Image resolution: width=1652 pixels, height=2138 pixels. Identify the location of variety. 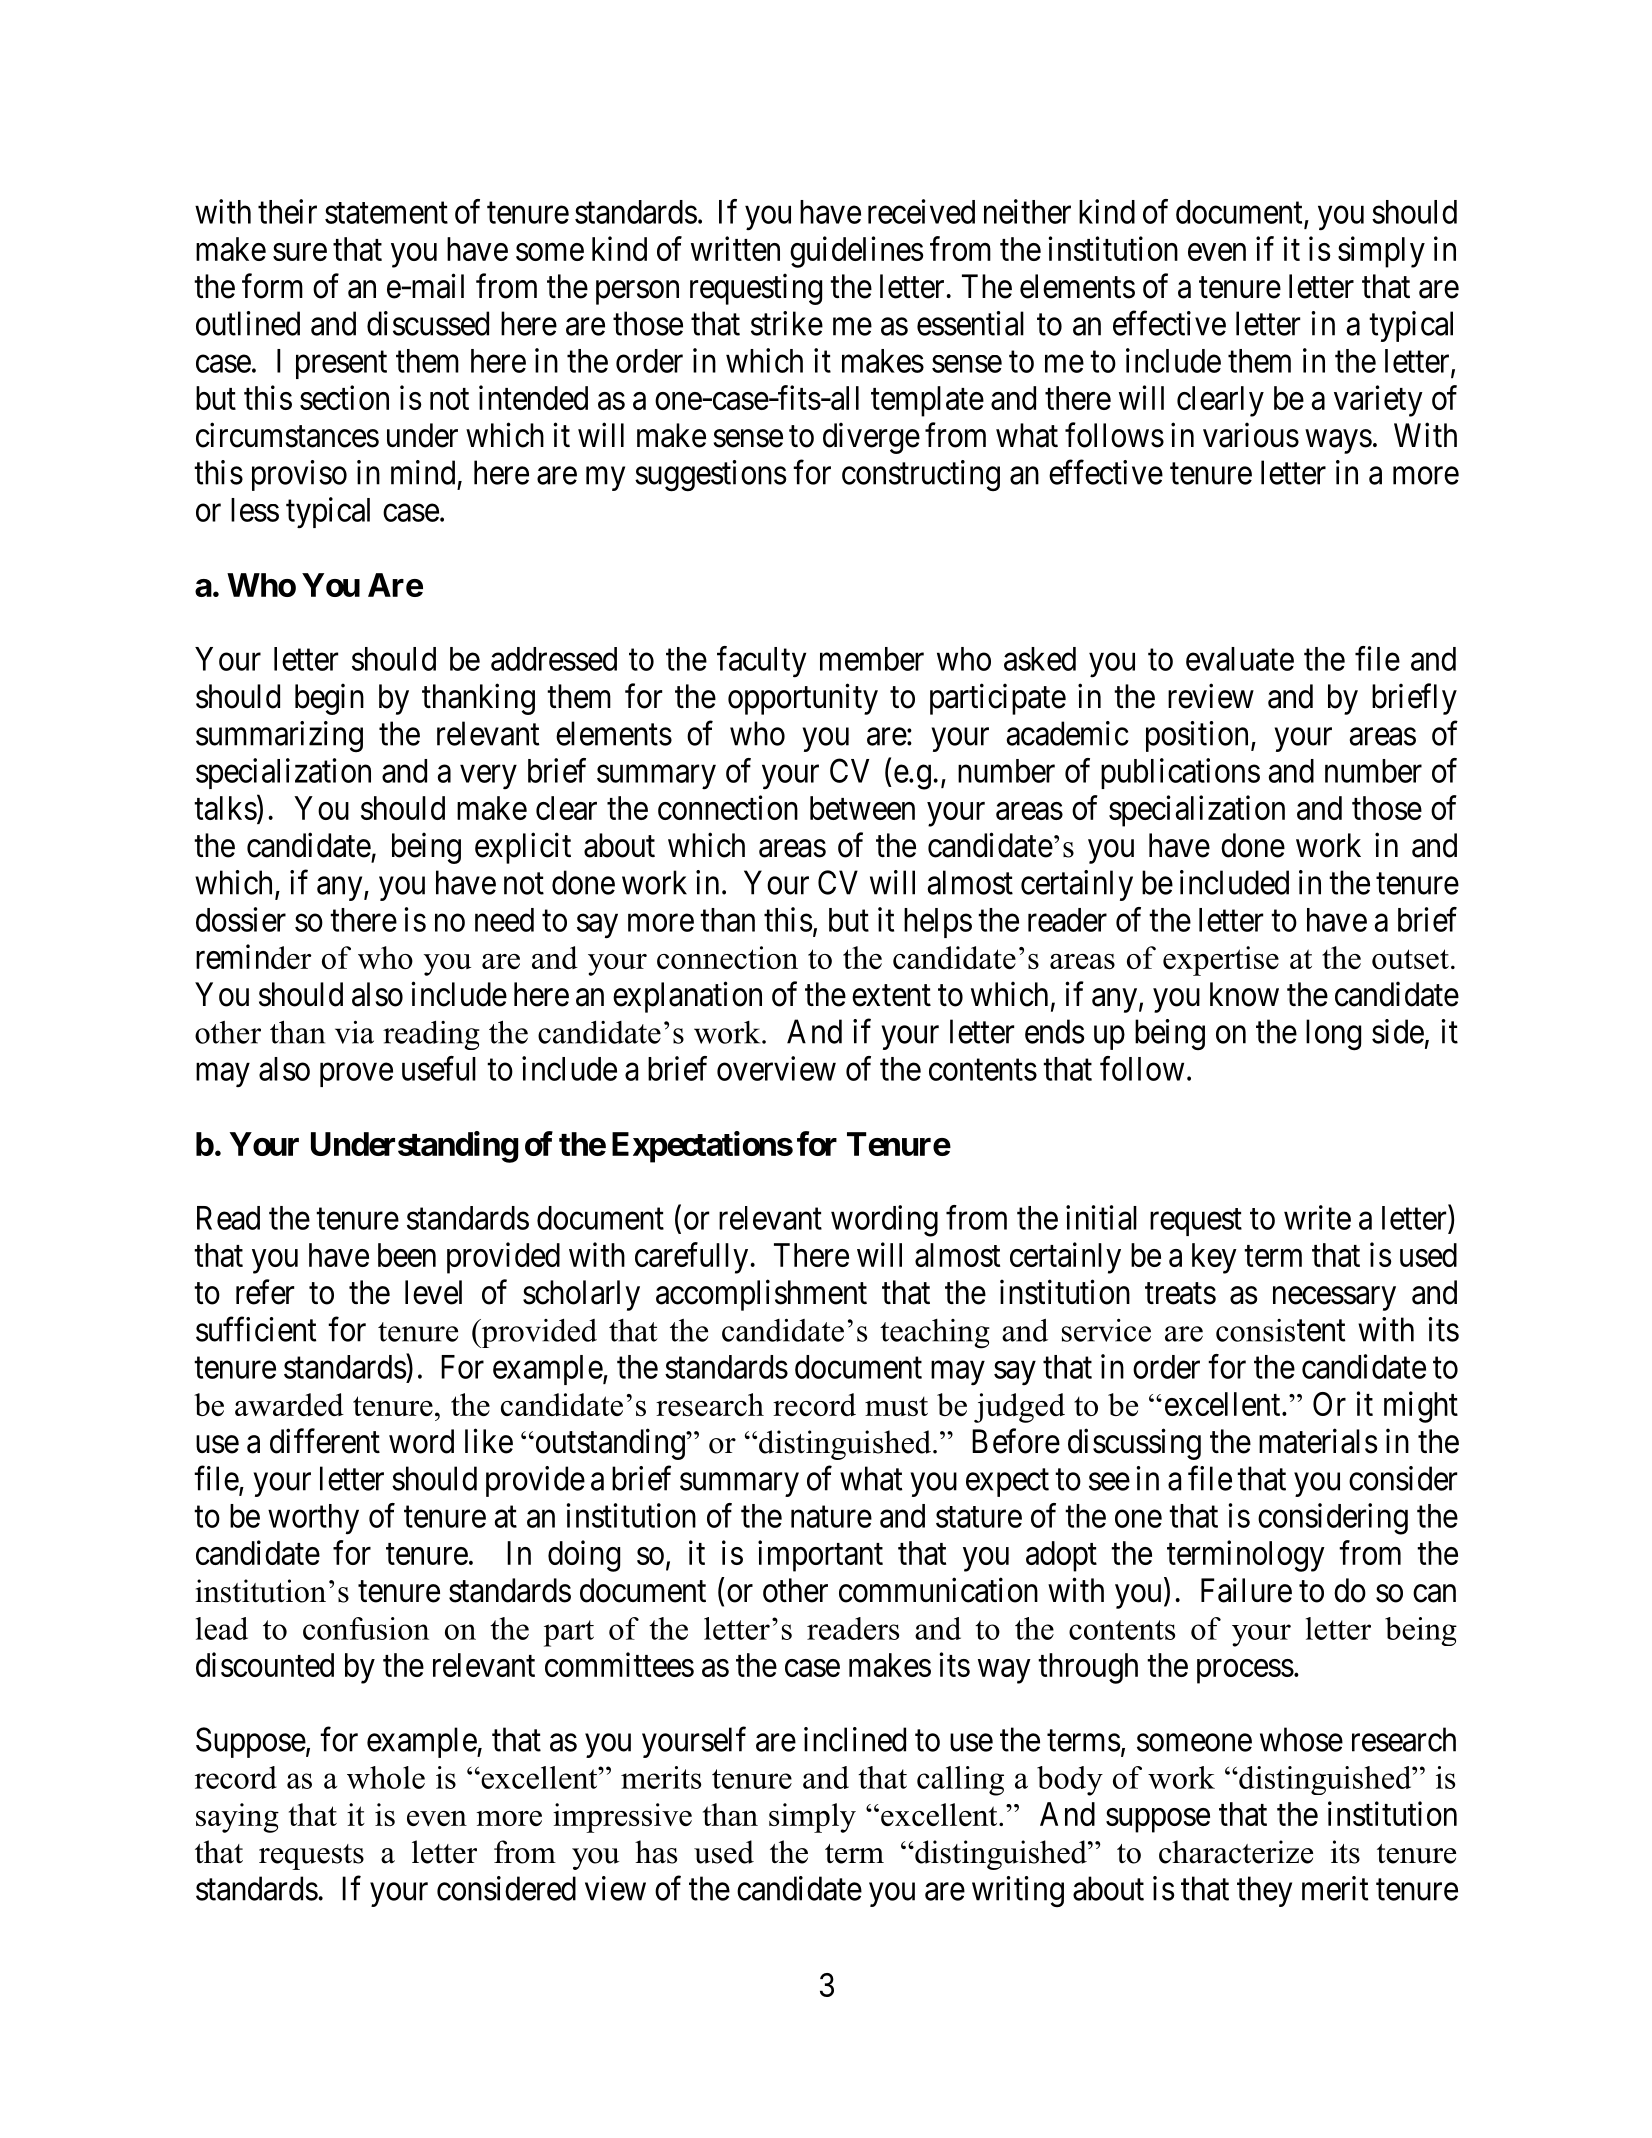
(1378, 401).
